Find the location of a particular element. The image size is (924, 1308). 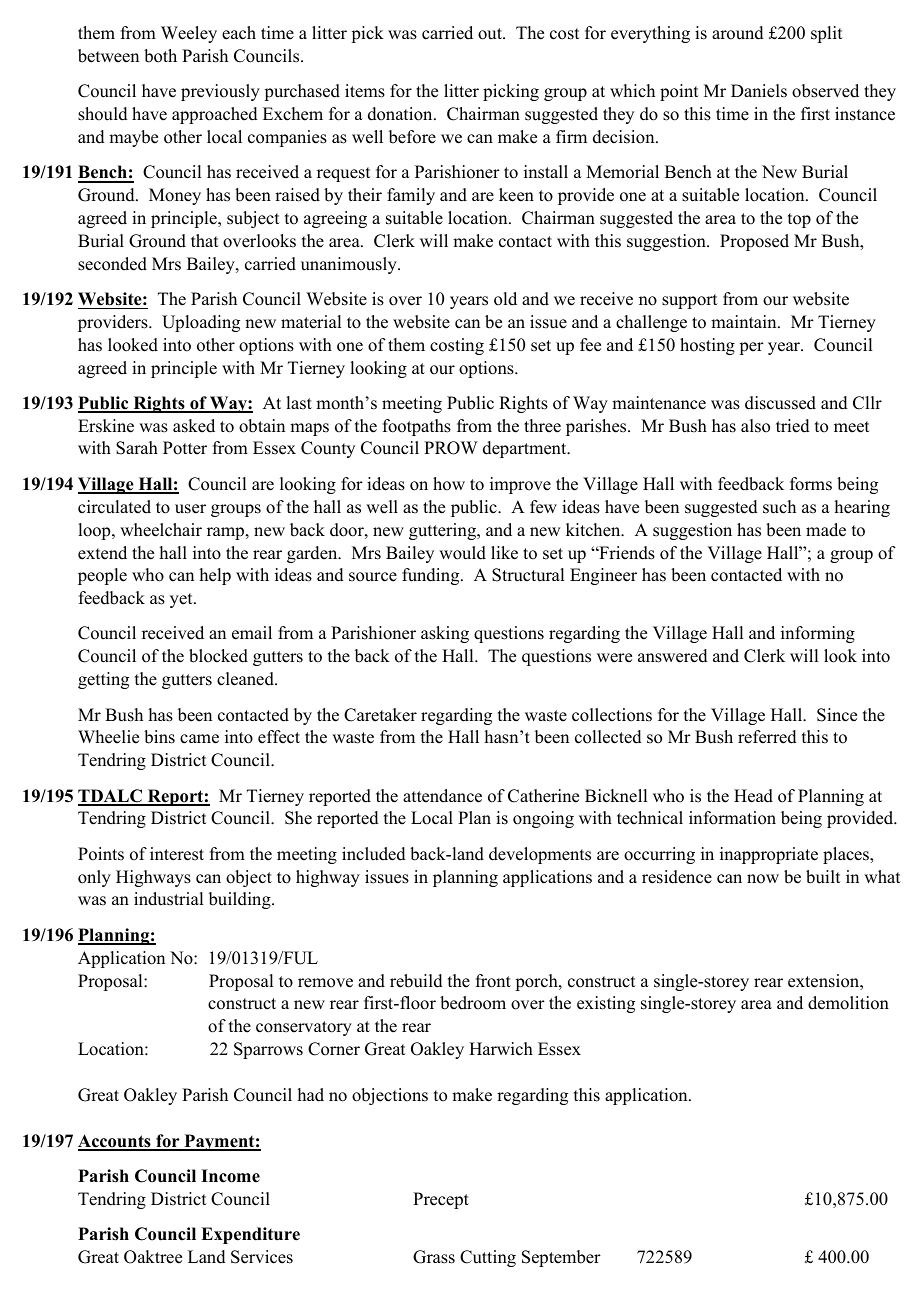

now is located at coordinates (763, 879).
